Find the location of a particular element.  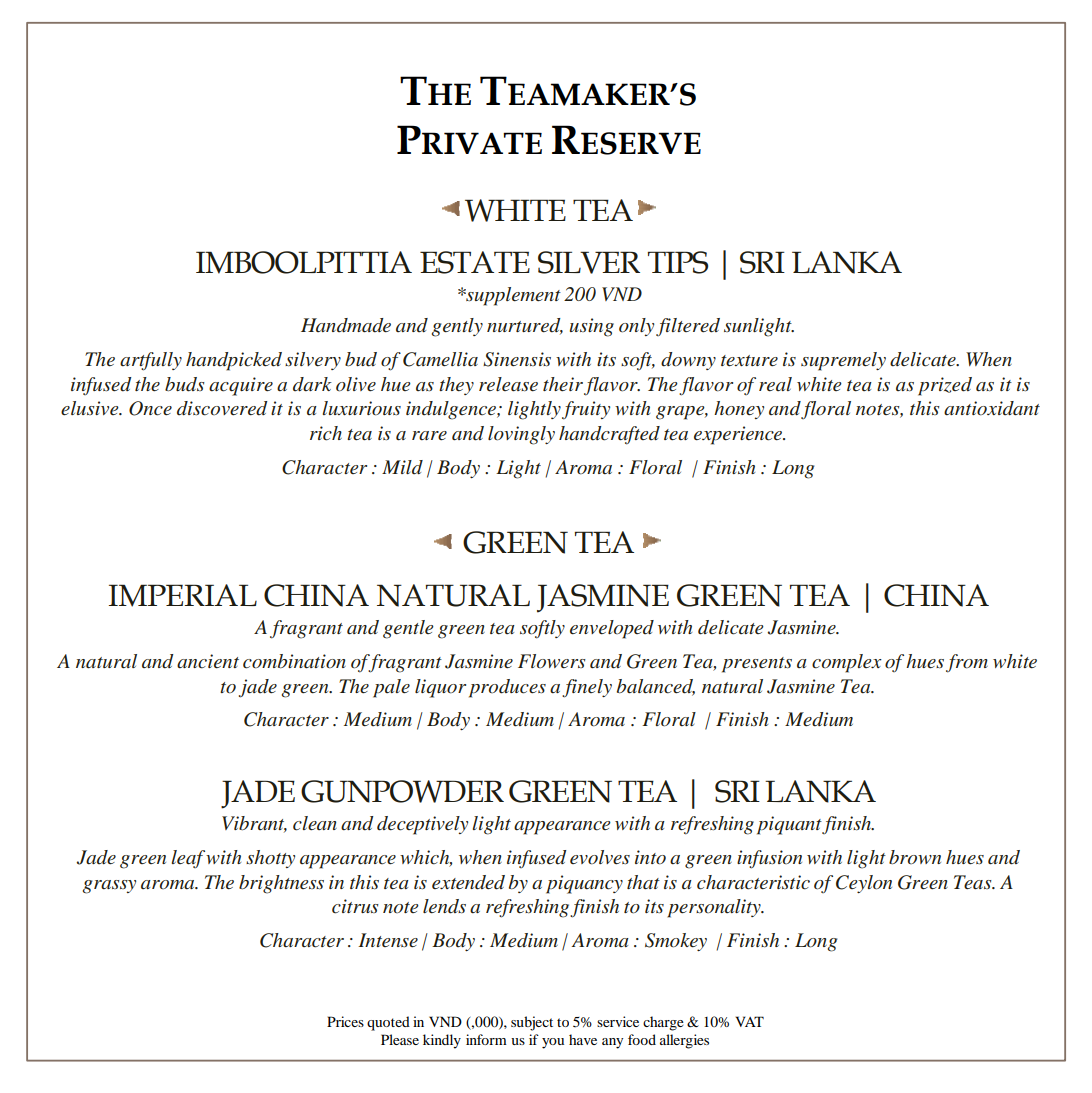

Flowers is located at coordinates (552, 661).
